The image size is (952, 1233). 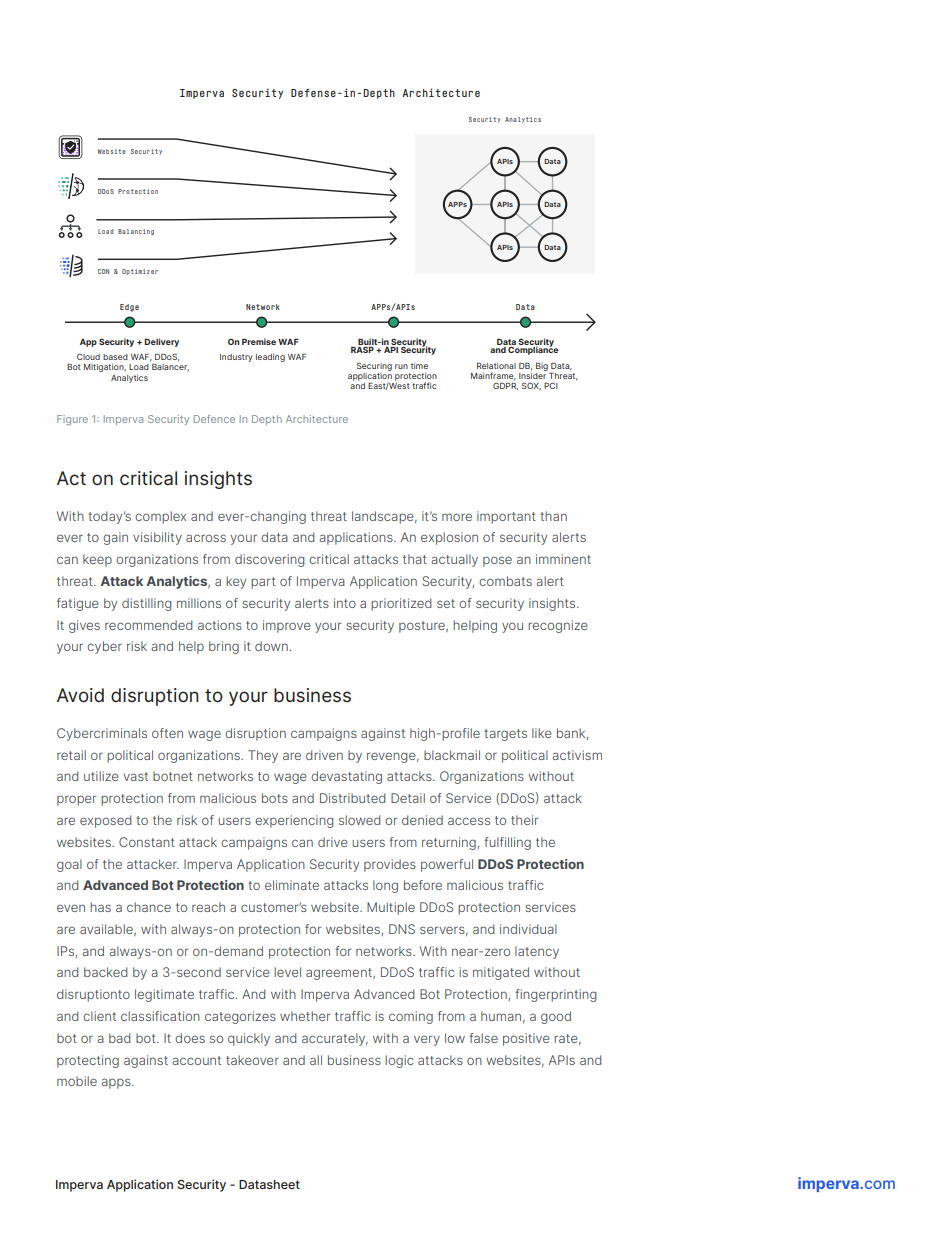 I want to click on important, so click(x=506, y=517).
